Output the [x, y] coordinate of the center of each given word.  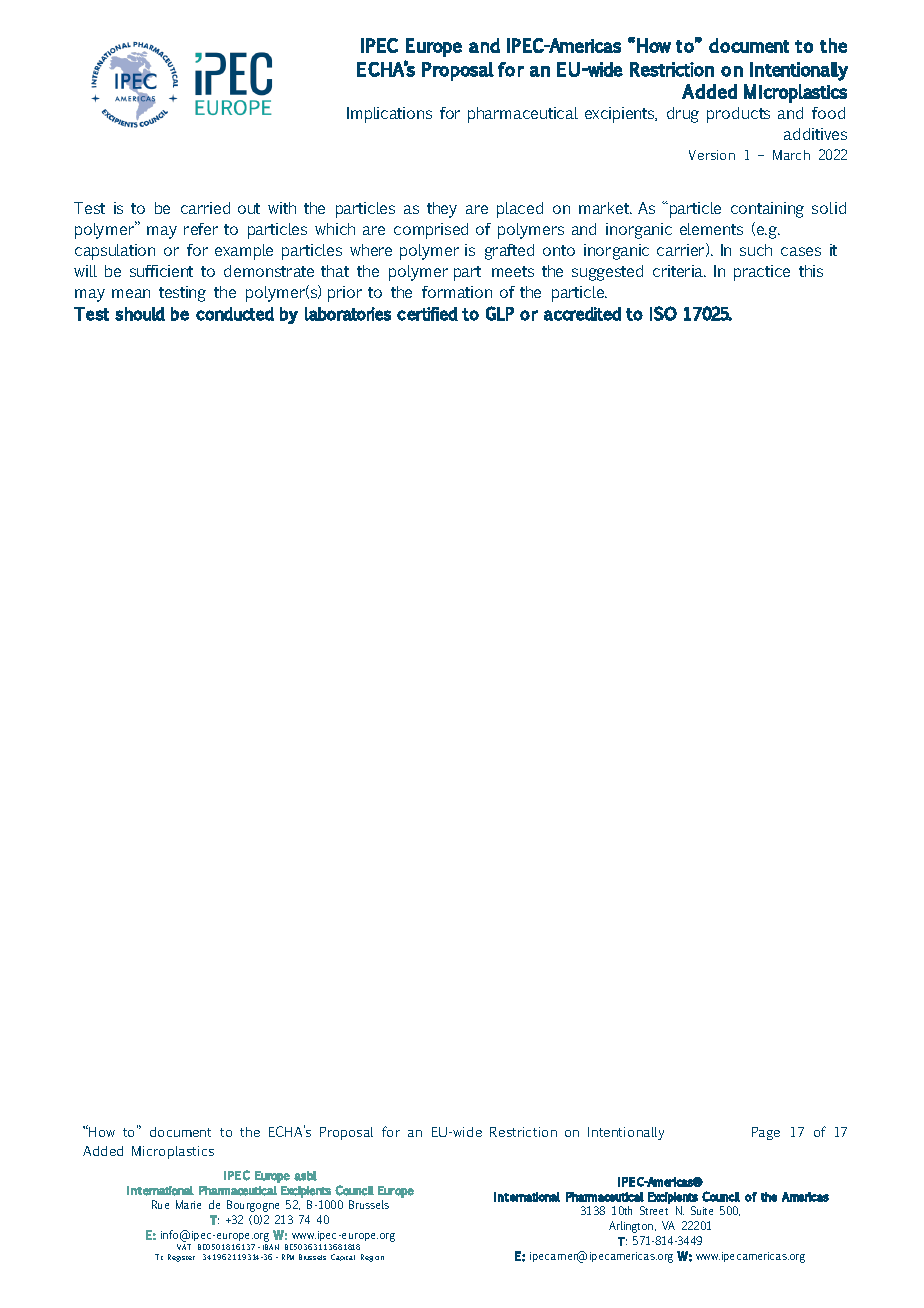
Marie [188, 1204]
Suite [702, 1210]
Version [712, 155]
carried [205, 208]
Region [372, 1258]
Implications [389, 115]
